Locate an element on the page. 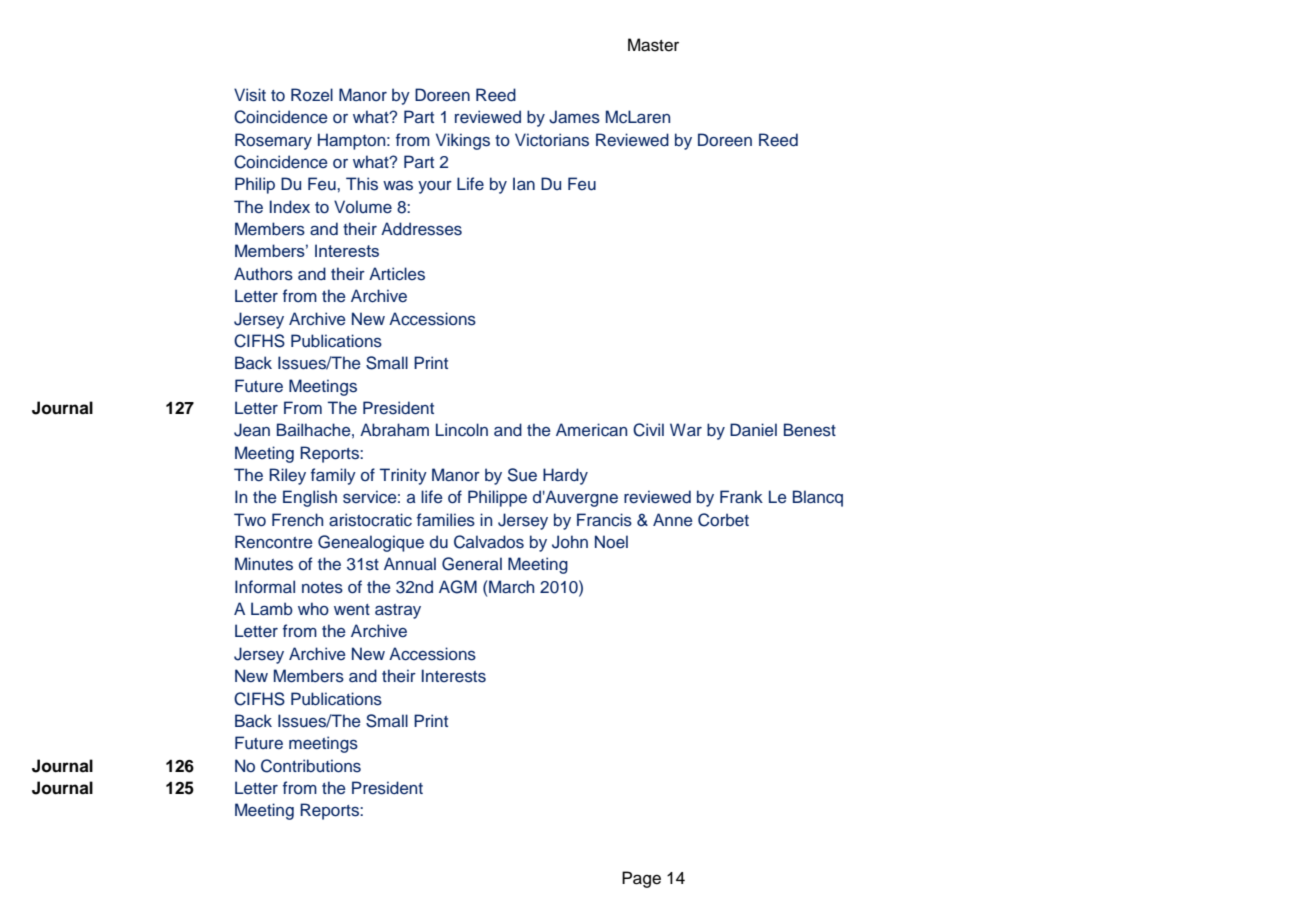 This page has width=1308, height=924. War is located at coordinates (686, 429).
